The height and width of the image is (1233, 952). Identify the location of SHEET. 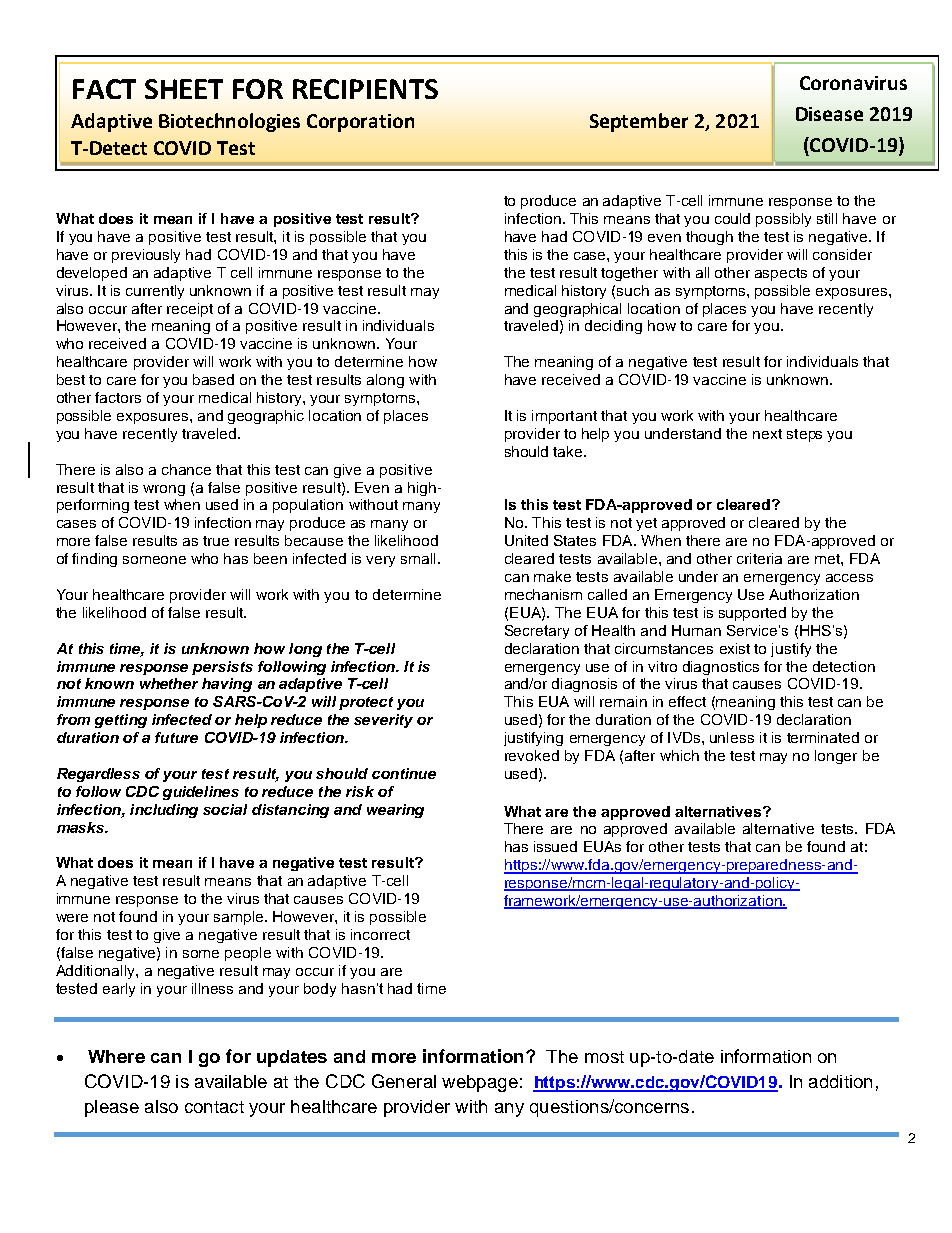
(184, 89).
